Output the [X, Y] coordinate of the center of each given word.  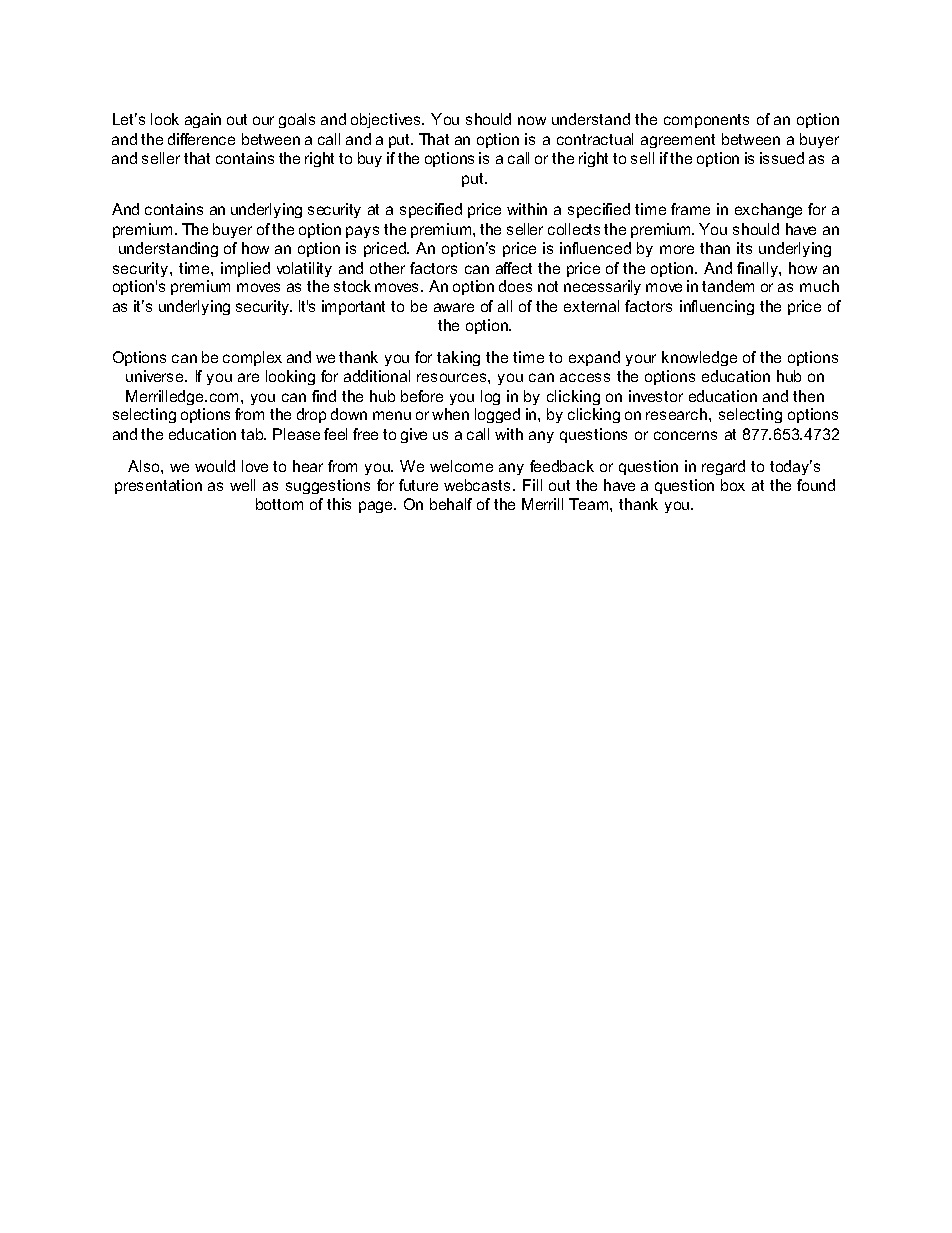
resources [453, 377]
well [242, 485]
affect [514, 268]
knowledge [699, 358]
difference [201, 139]
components [706, 121]
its [744, 248]
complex [252, 358]
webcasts [479, 485]
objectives [387, 120]
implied [245, 269]
